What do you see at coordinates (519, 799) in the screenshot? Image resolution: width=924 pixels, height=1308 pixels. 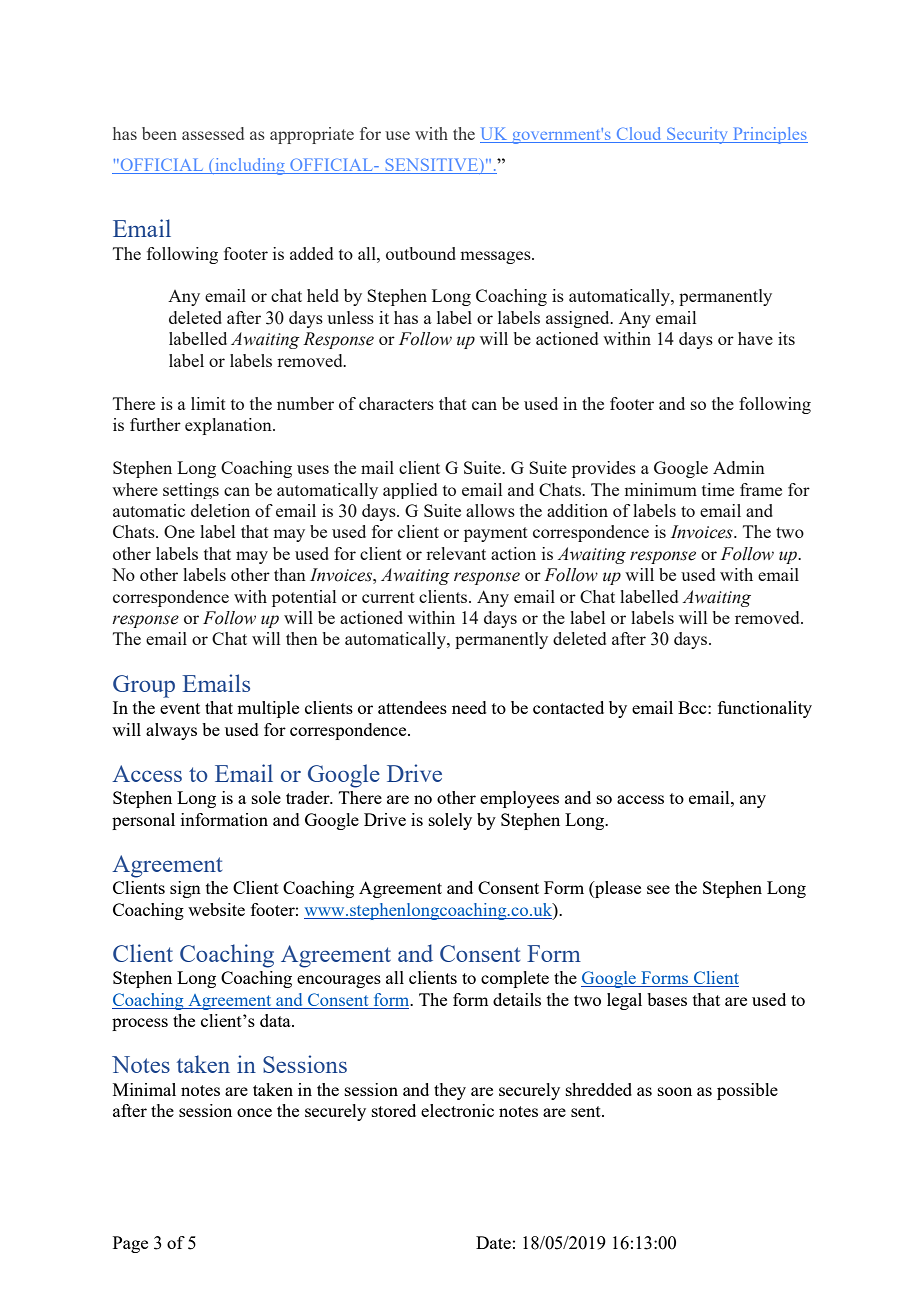 I see `employees` at bounding box center [519, 799].
